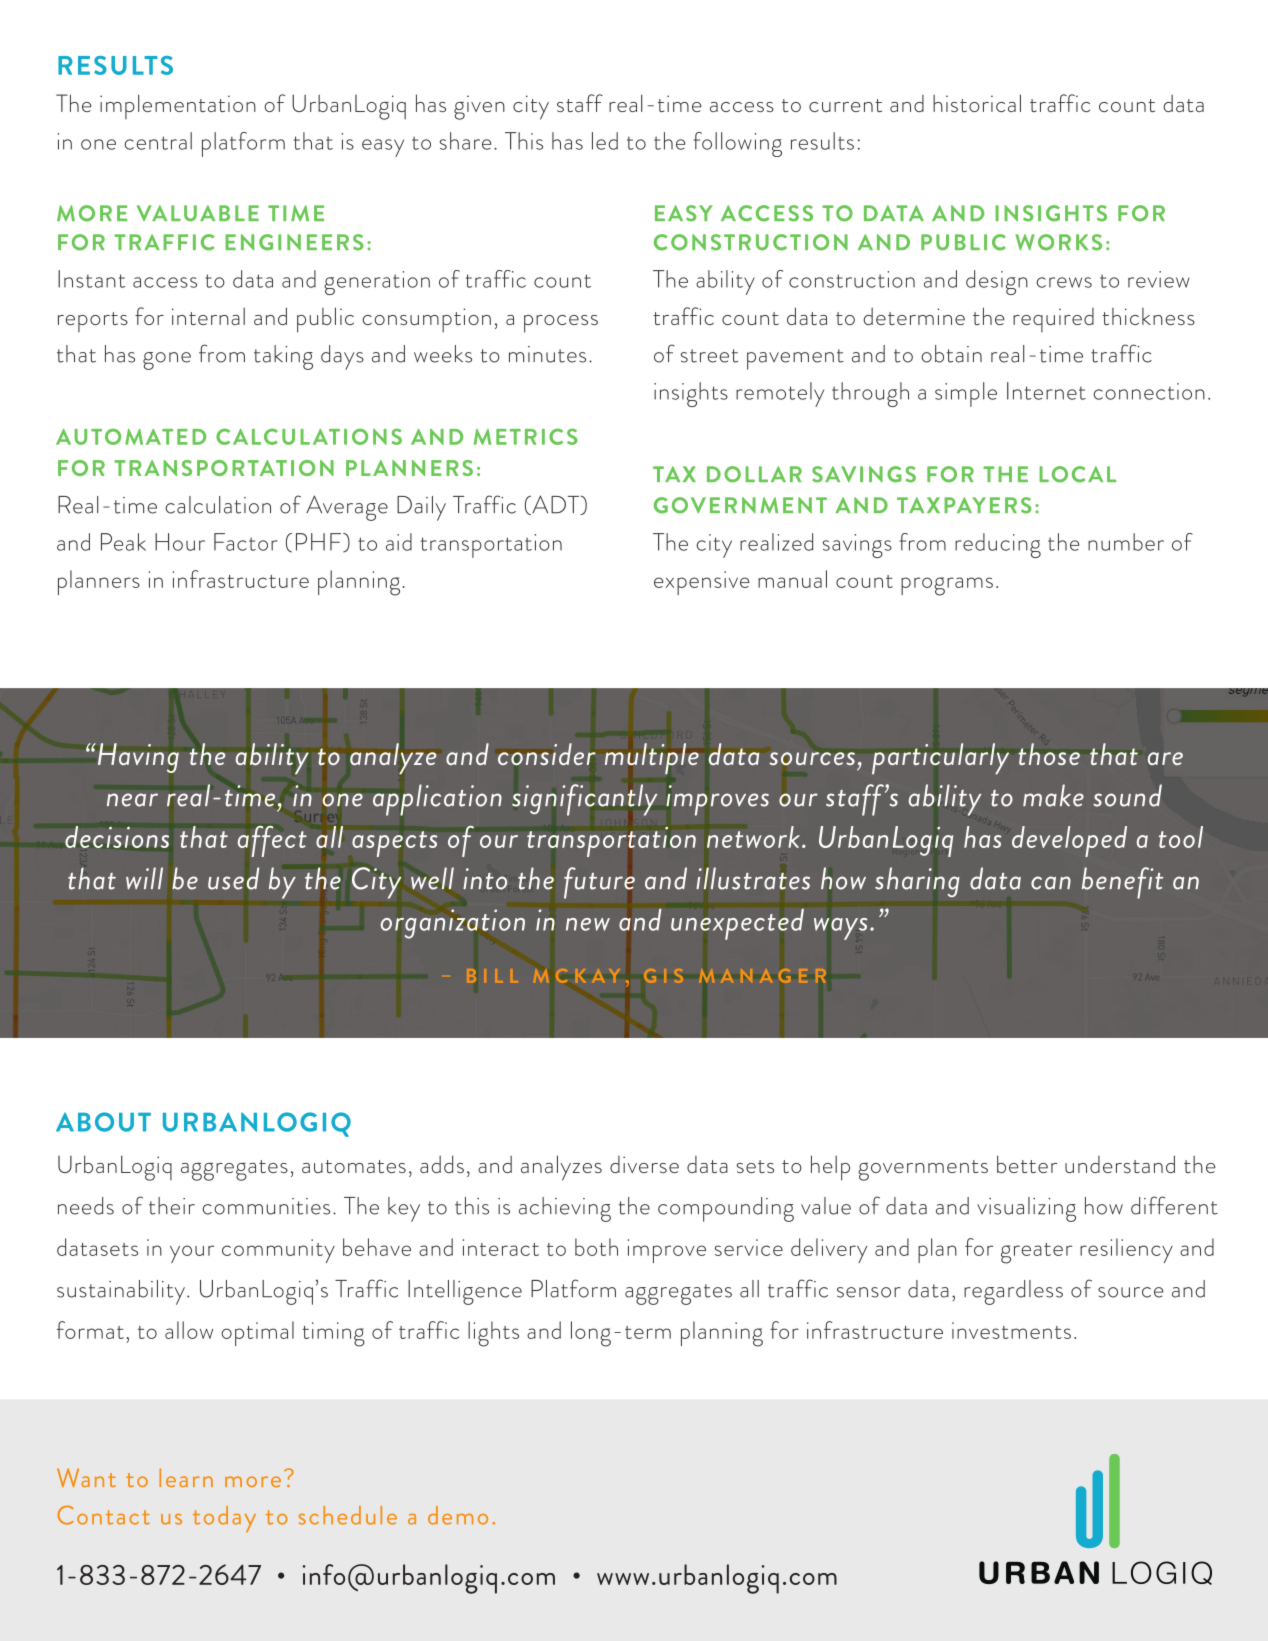  Describe the element at coordinates (977, 103) in the document. I see `historical` at that location.
